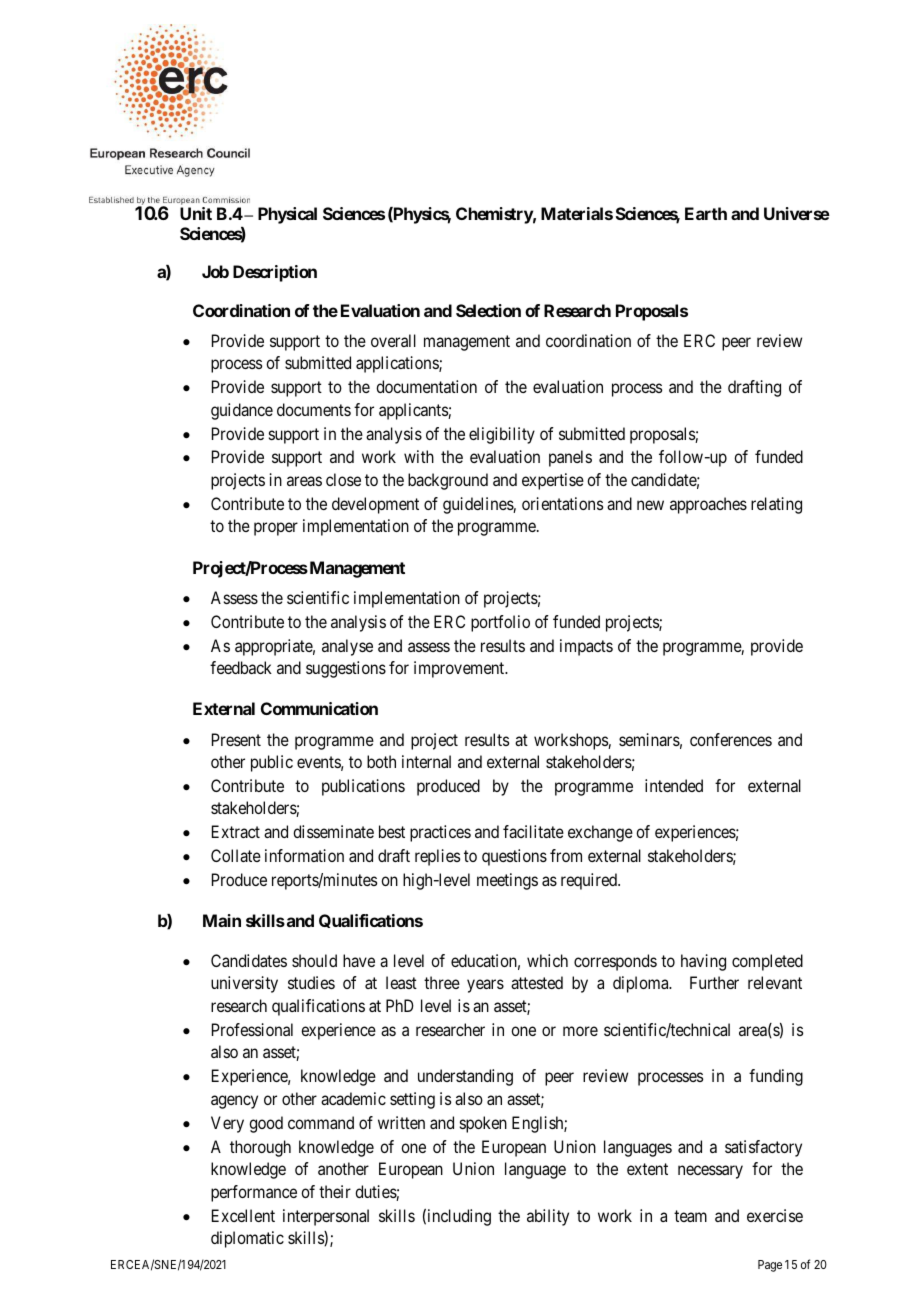  Describe the element at coordinates (236, 739) in the screenshot. I see `Present` at that location.
